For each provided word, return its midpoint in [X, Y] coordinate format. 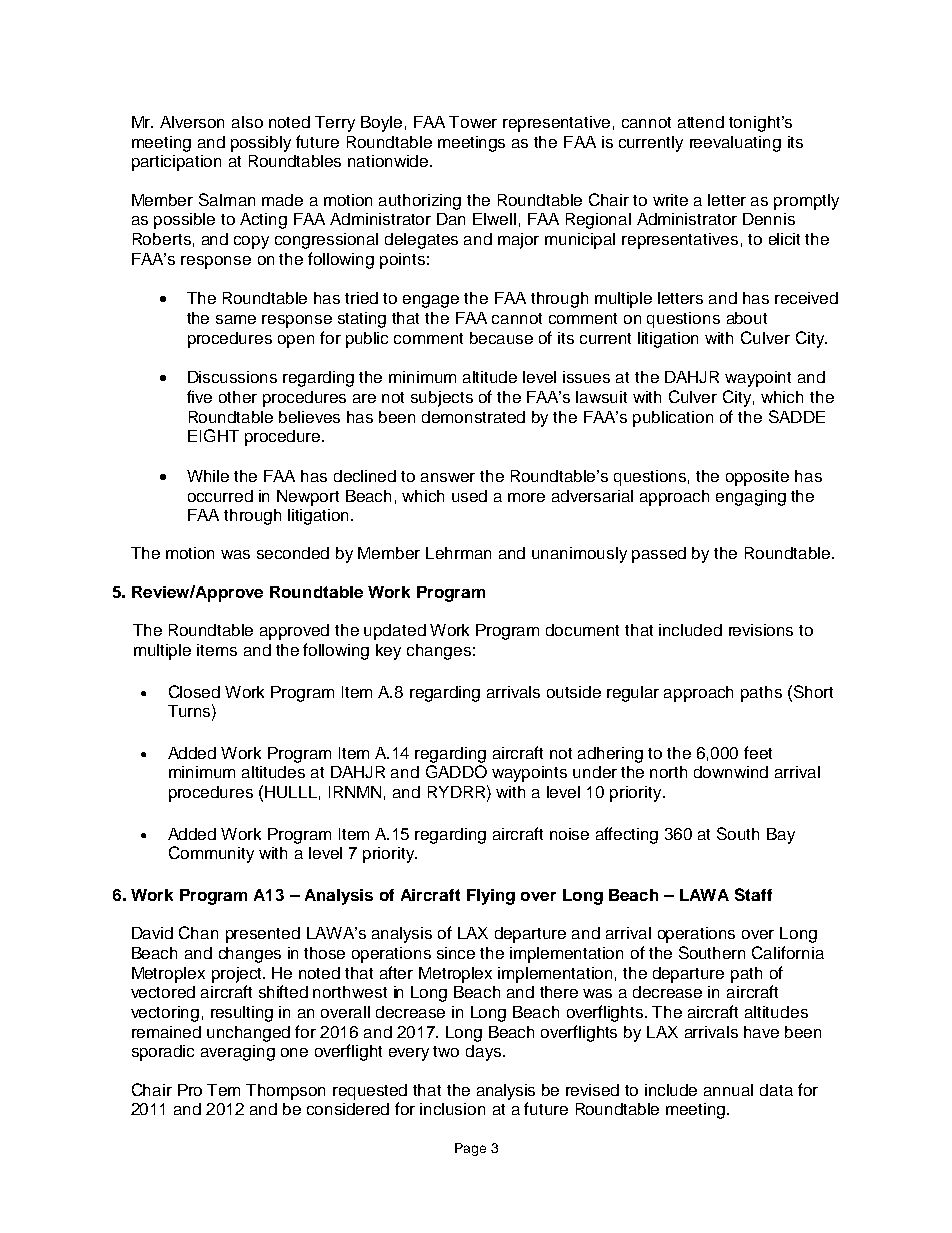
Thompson [285, 1092]
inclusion [452, 1109]
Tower [473, 122]
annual [728, 1090]
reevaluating [735, 144]
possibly [261, 144]
